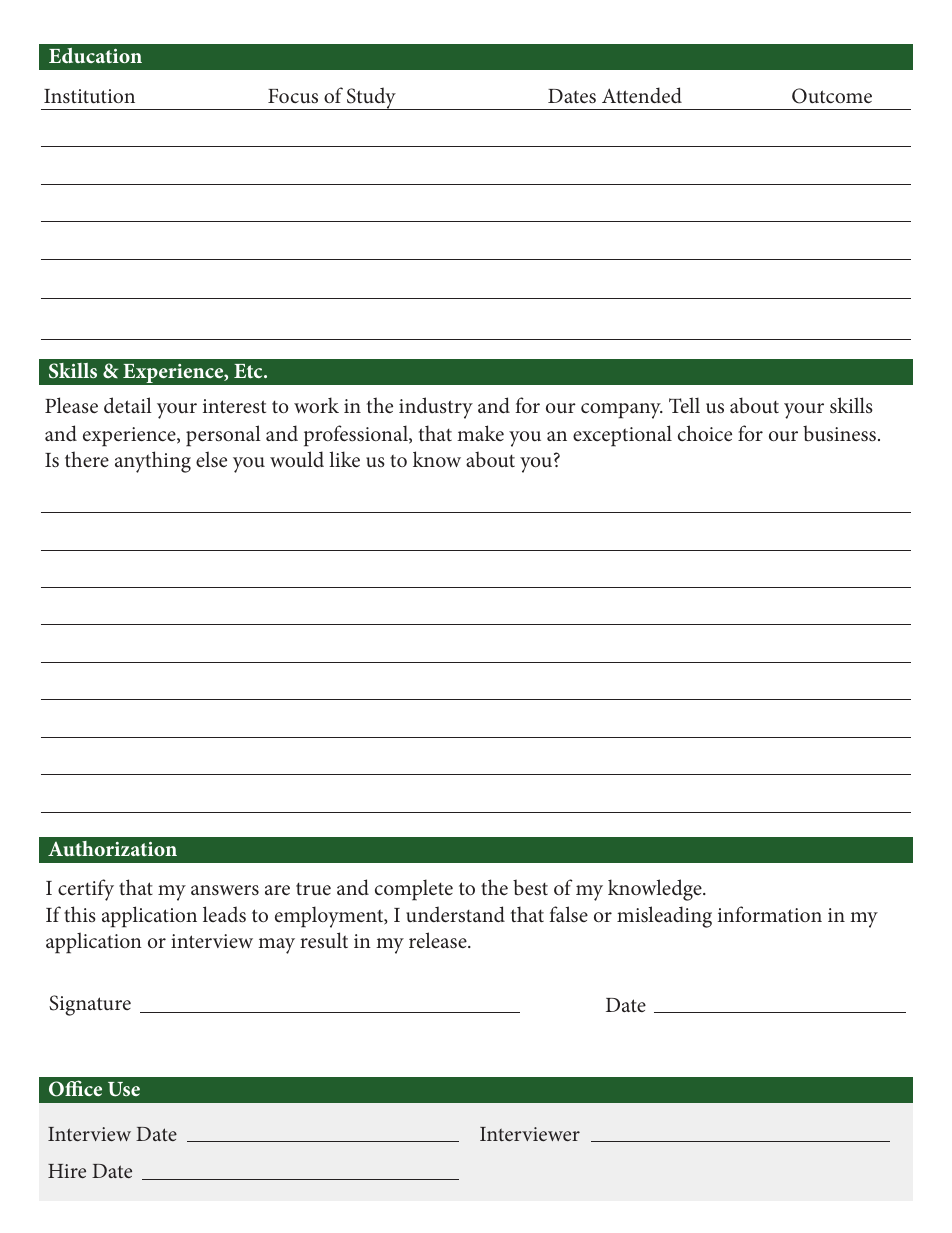 Image resolution: width=952 pixels, height=1233 pixels. Describe the element at coordinates (832, 96) in the screenshot. I see `Outcome` at that location.
